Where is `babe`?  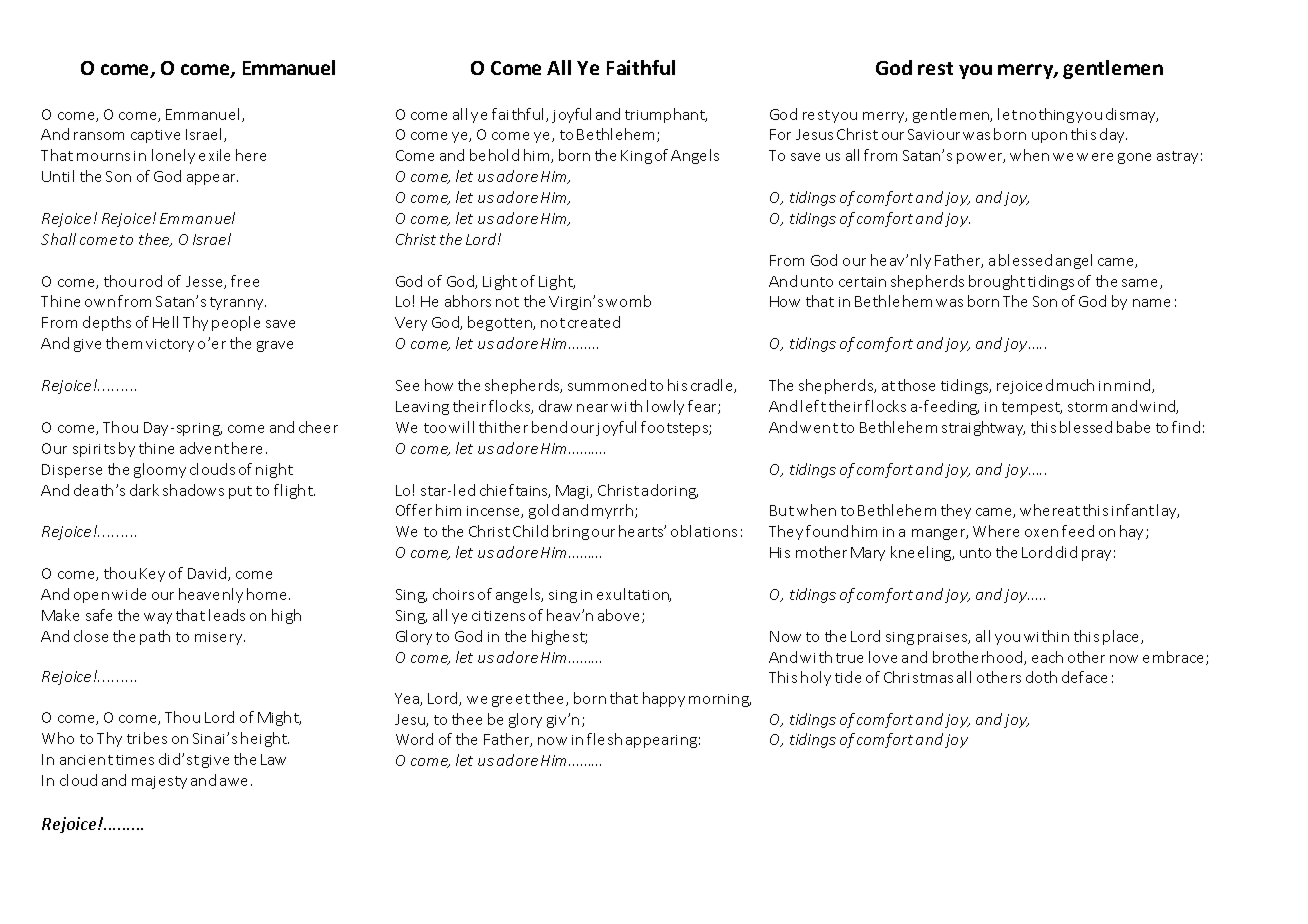 babe is located at coordinates (1133, 427).
